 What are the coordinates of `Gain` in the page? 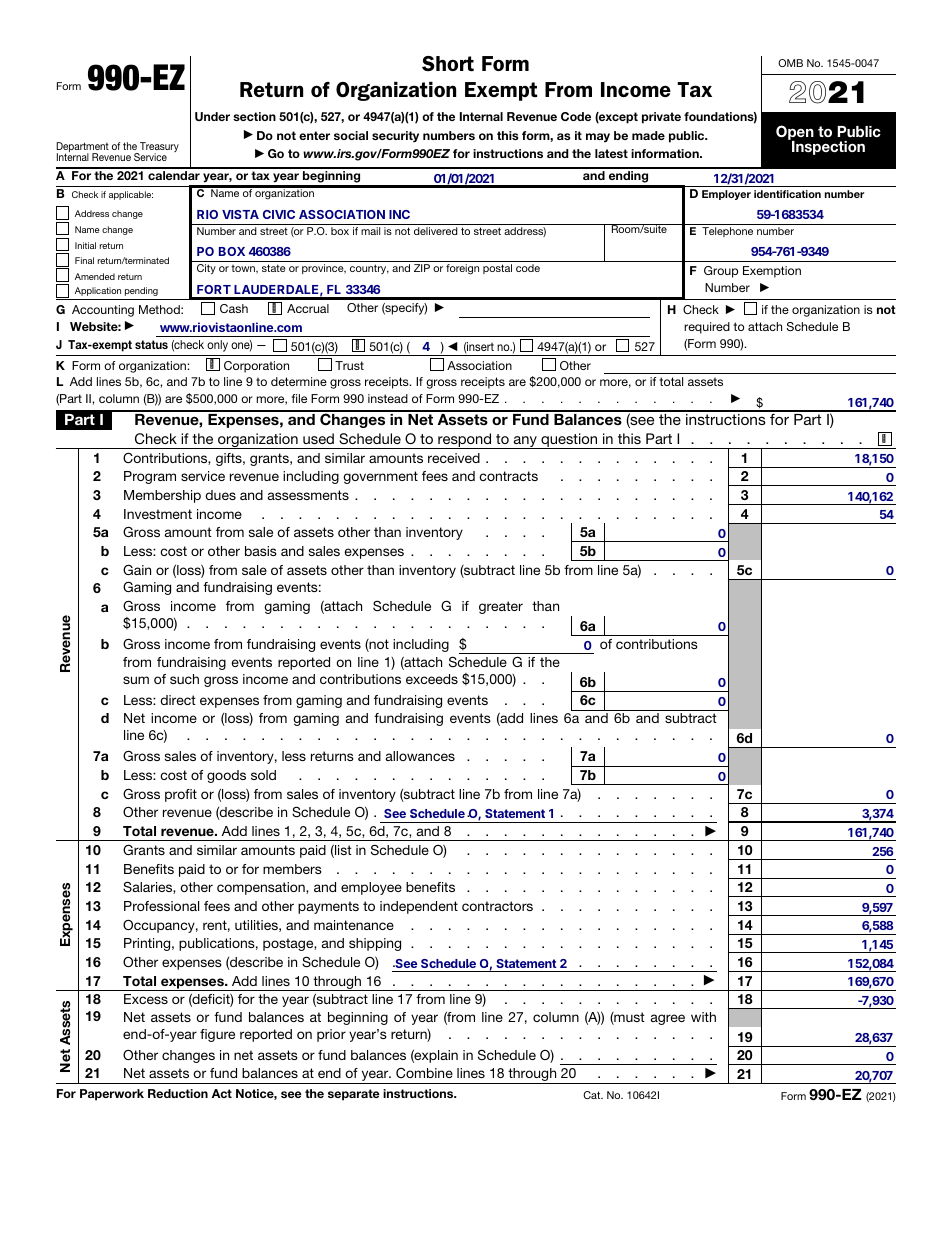 It's located at (137, 569).
